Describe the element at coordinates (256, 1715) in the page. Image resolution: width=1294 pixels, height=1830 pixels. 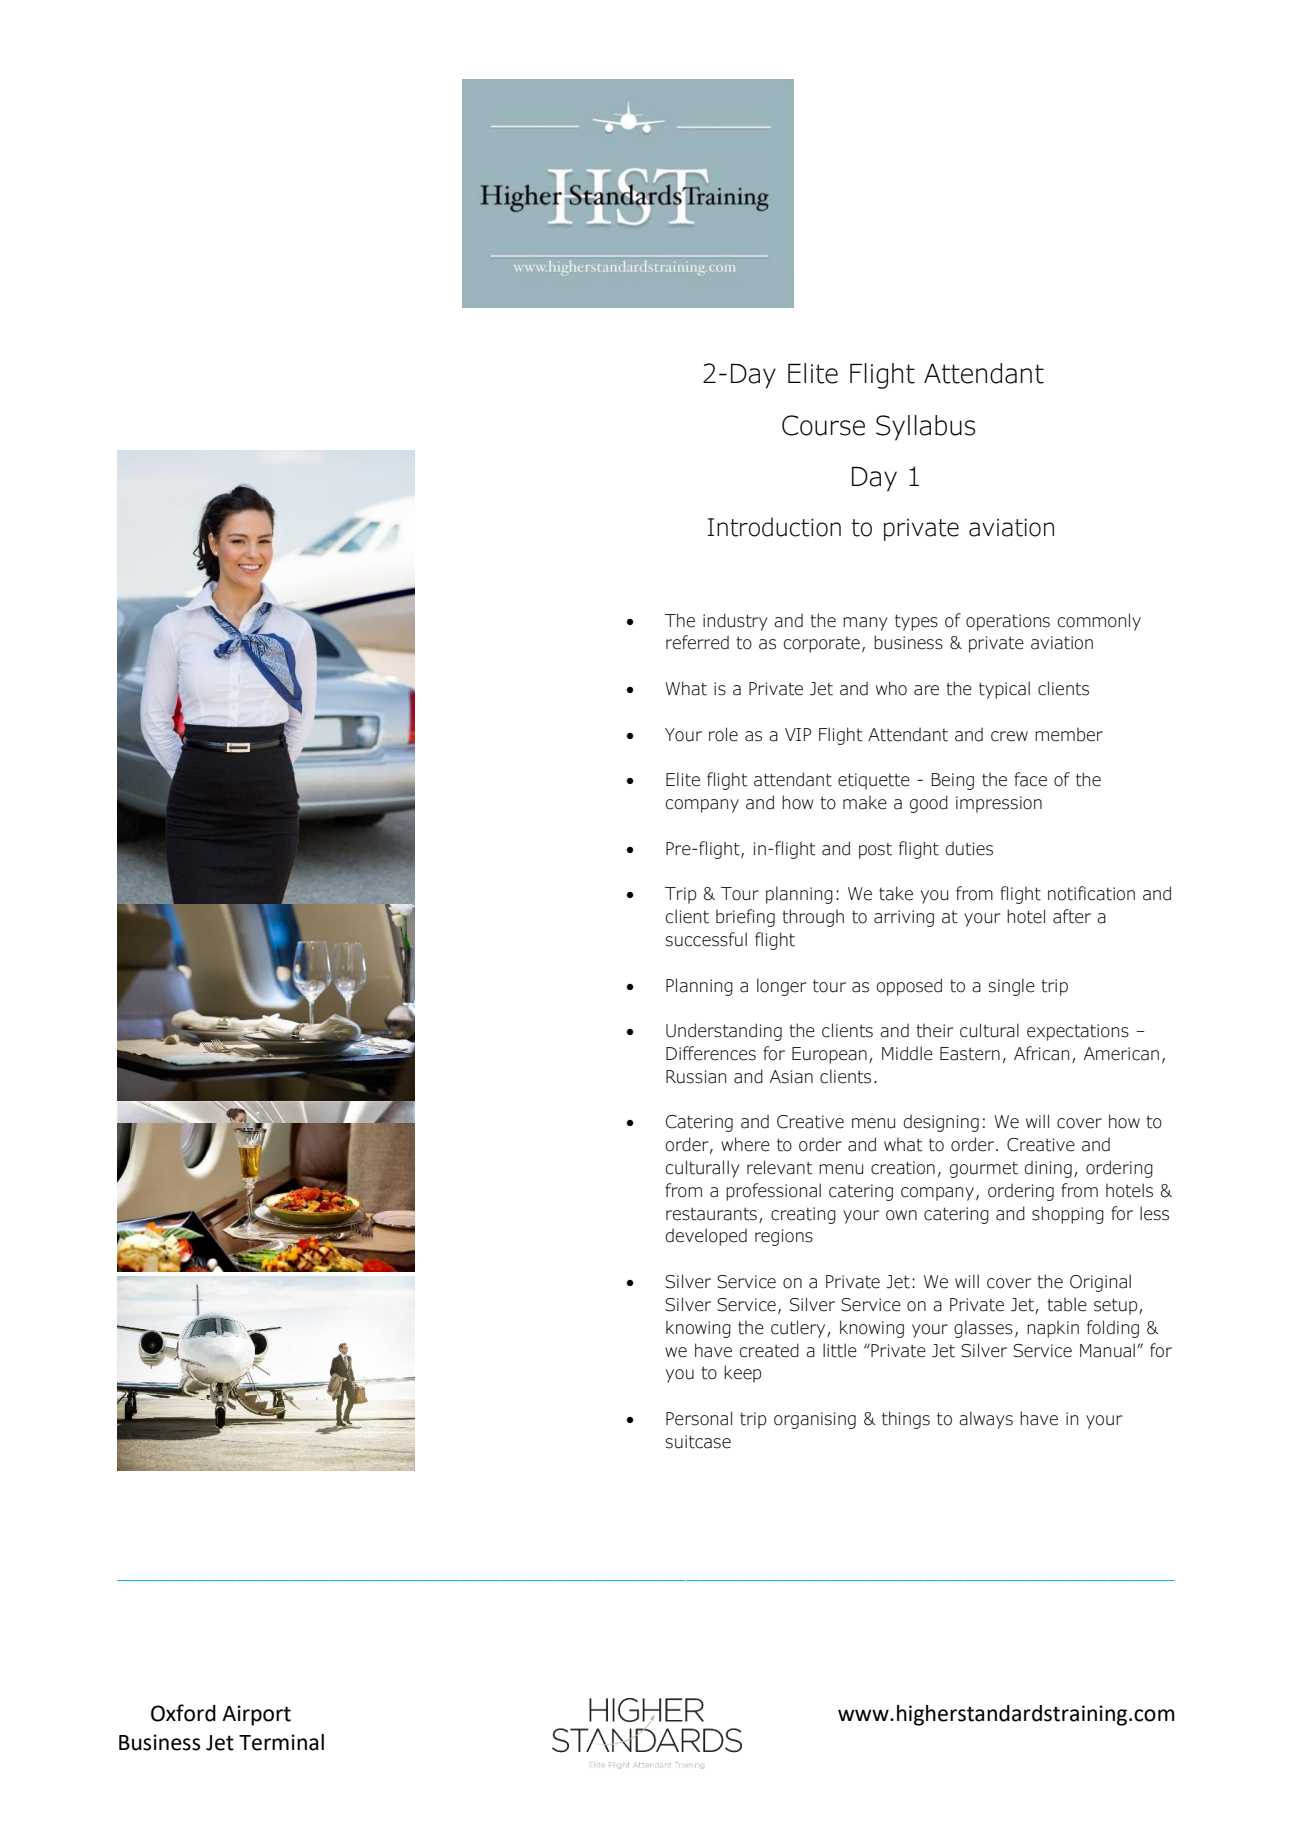
I see `Airport` at that location.
